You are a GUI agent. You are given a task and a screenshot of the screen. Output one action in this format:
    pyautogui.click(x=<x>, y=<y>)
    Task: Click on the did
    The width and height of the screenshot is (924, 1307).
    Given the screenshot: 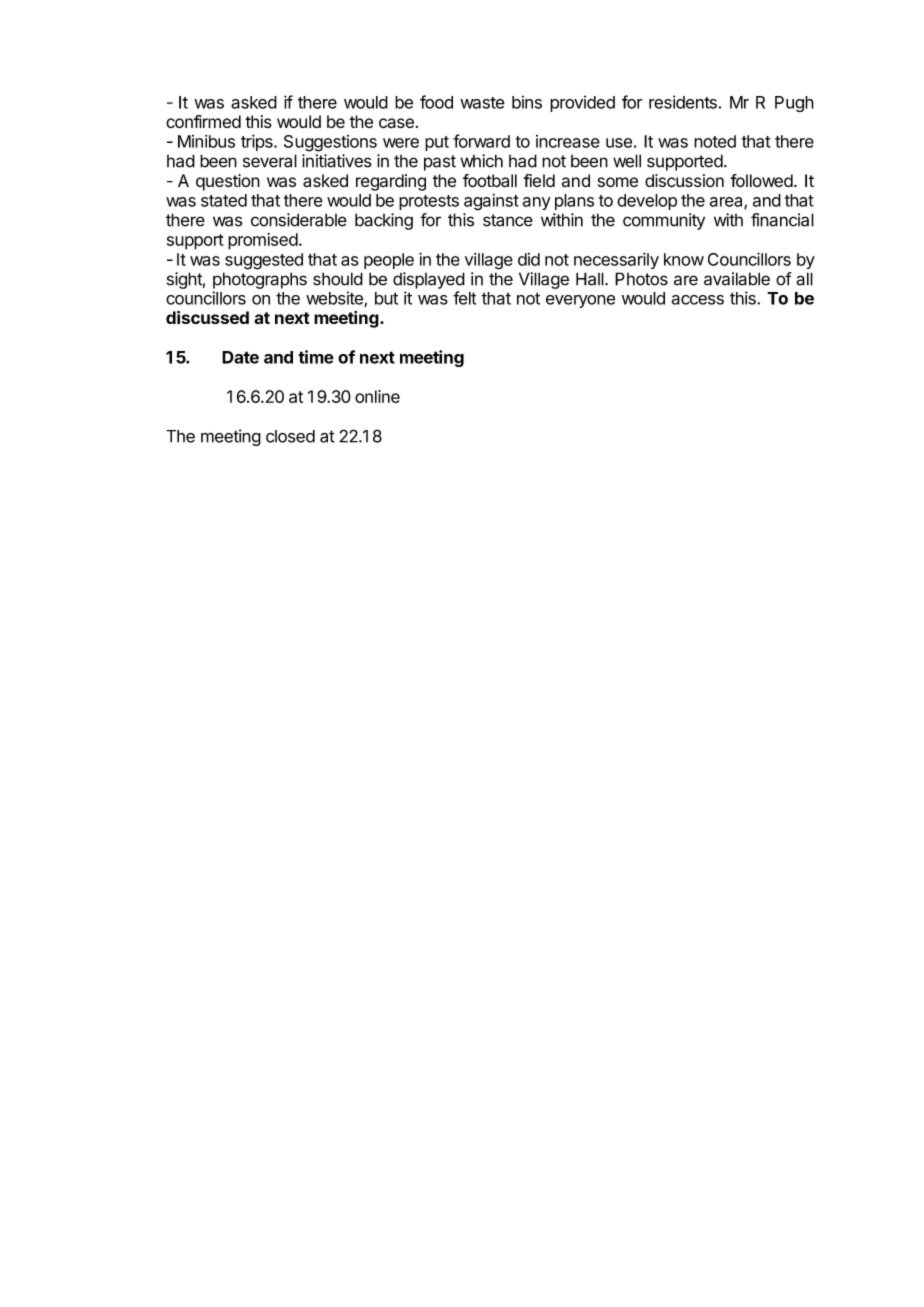 What is the action you would take?
    pyautogui.click(x=529, y=259)
